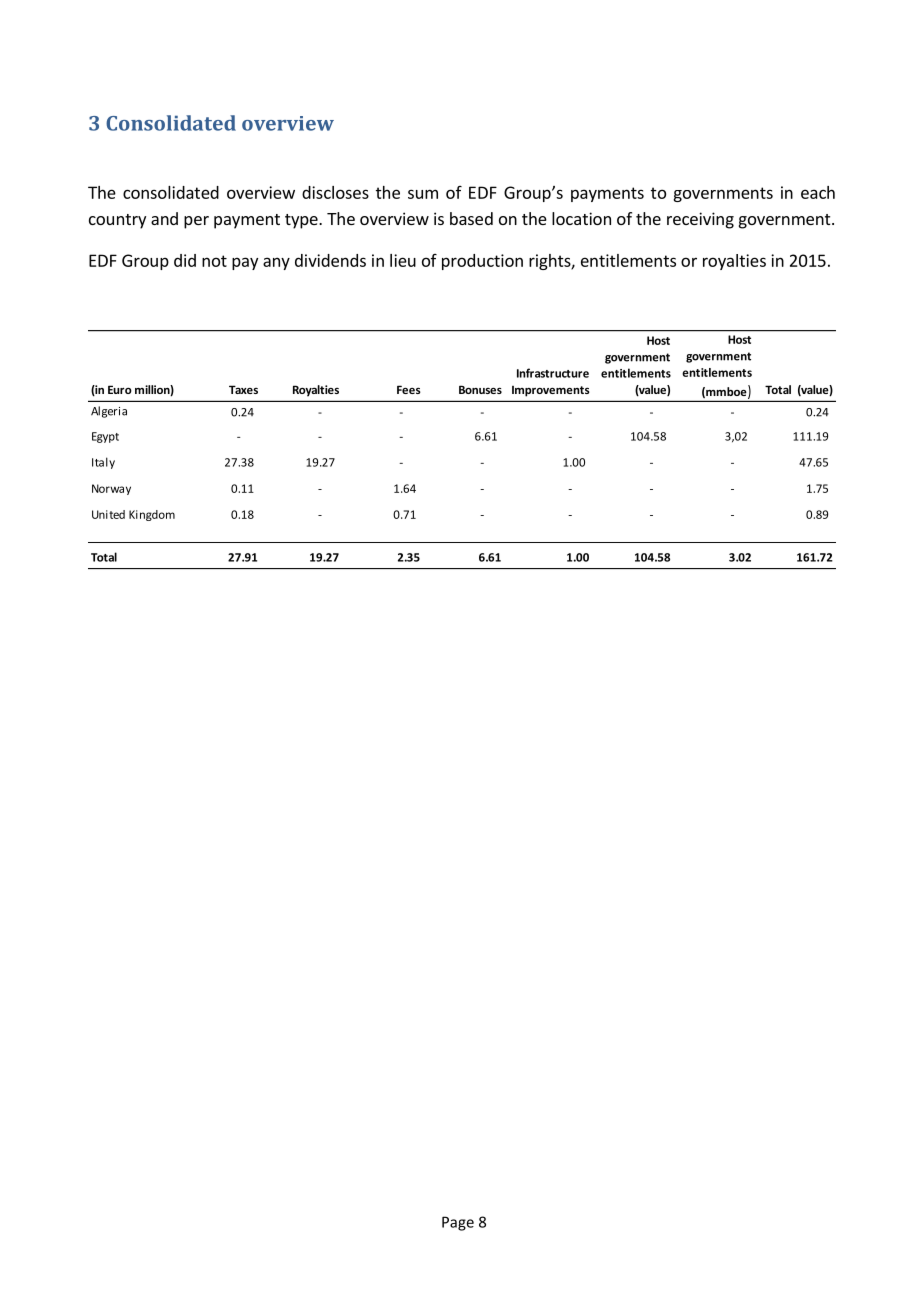 The width and height of the image is (924, 1308). Describe the element at coordinates (196, 222) in the image. I see `per` at that location.
